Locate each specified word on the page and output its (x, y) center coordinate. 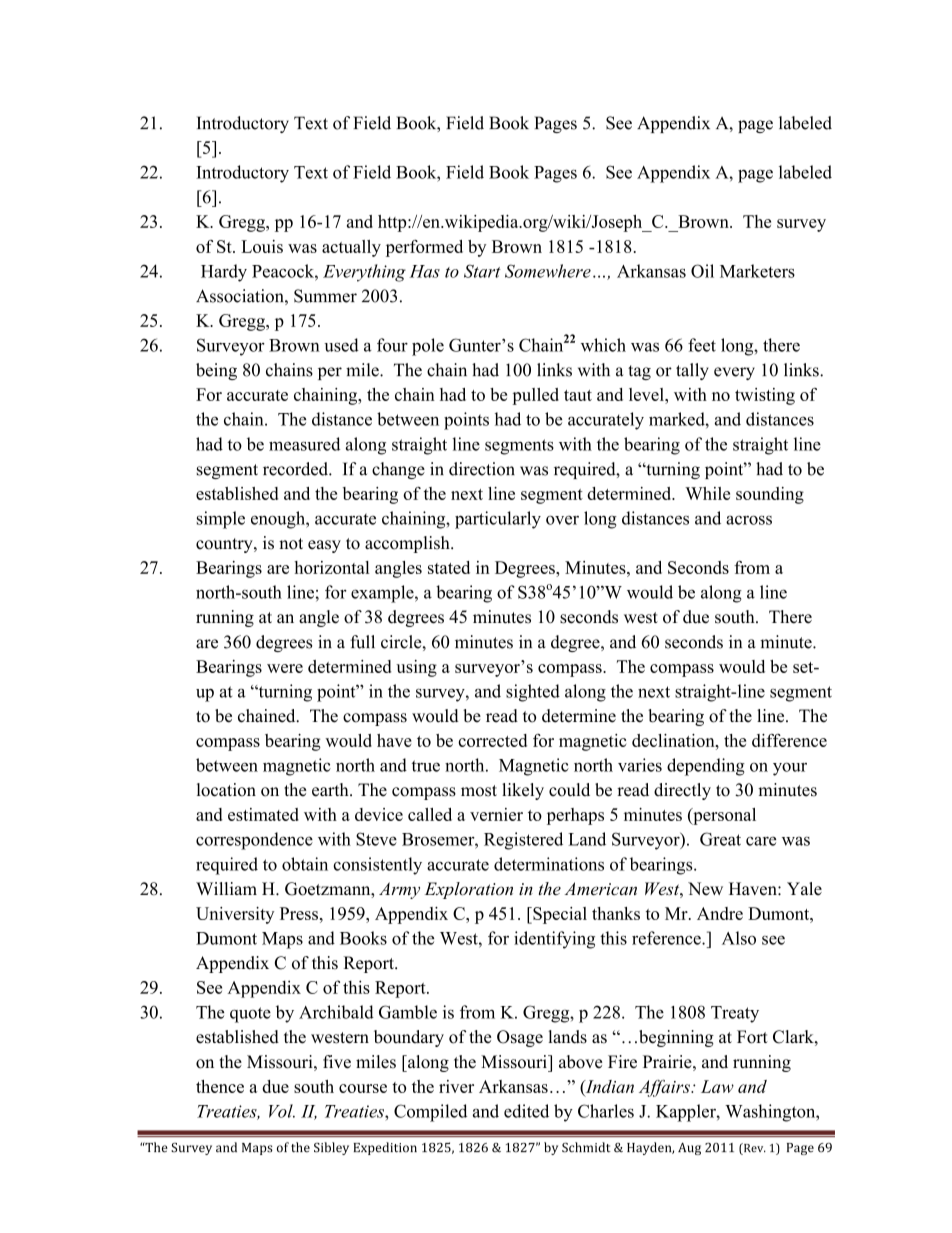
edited (526, 1111)
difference (789, 740)
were (285, 668)
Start (482, 271)
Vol (282, 1111)
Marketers (757, 271)
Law (717, 1086)
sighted (533, 693)
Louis (262, 246)
